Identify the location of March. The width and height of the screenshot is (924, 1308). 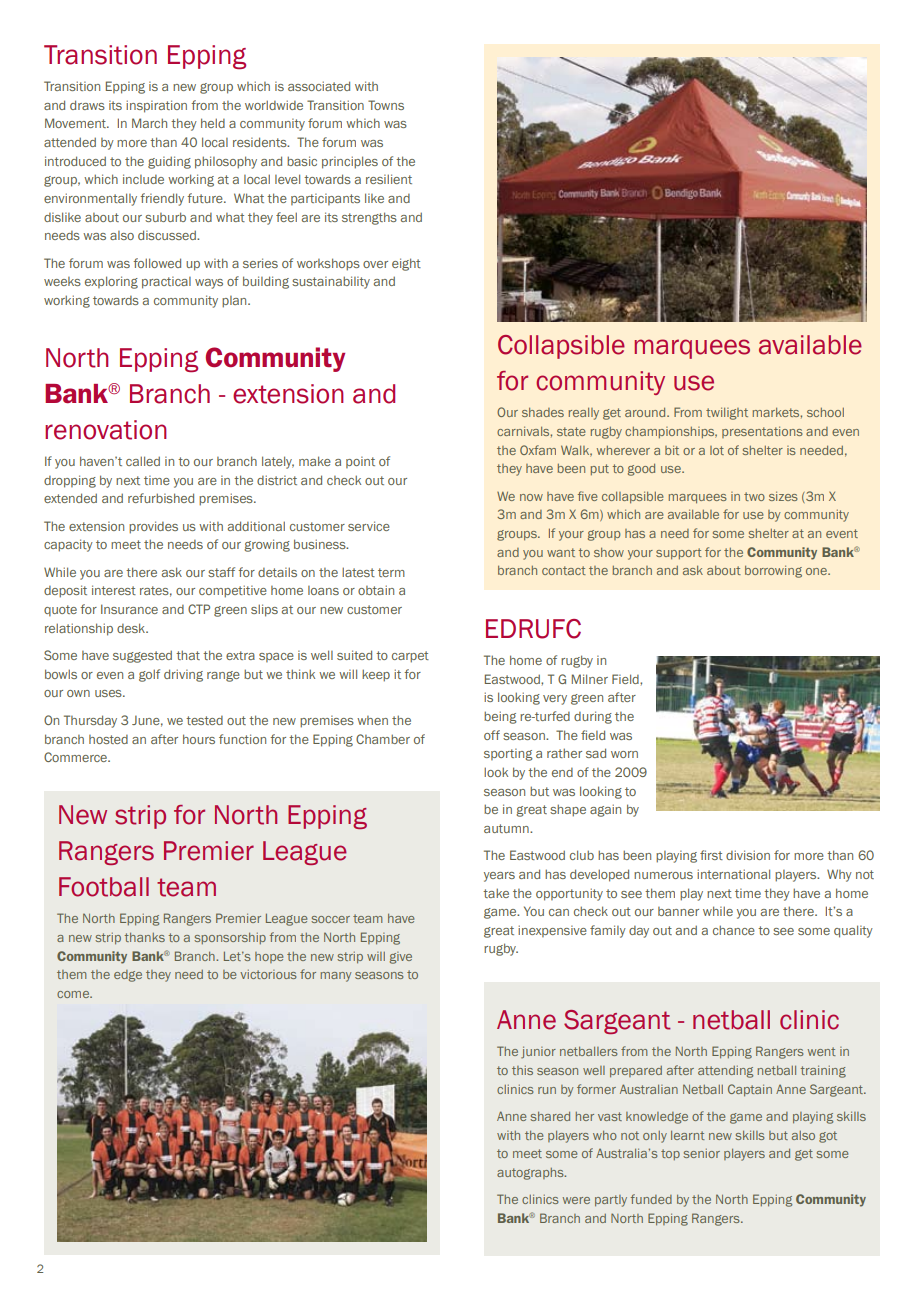
(149, 123).
